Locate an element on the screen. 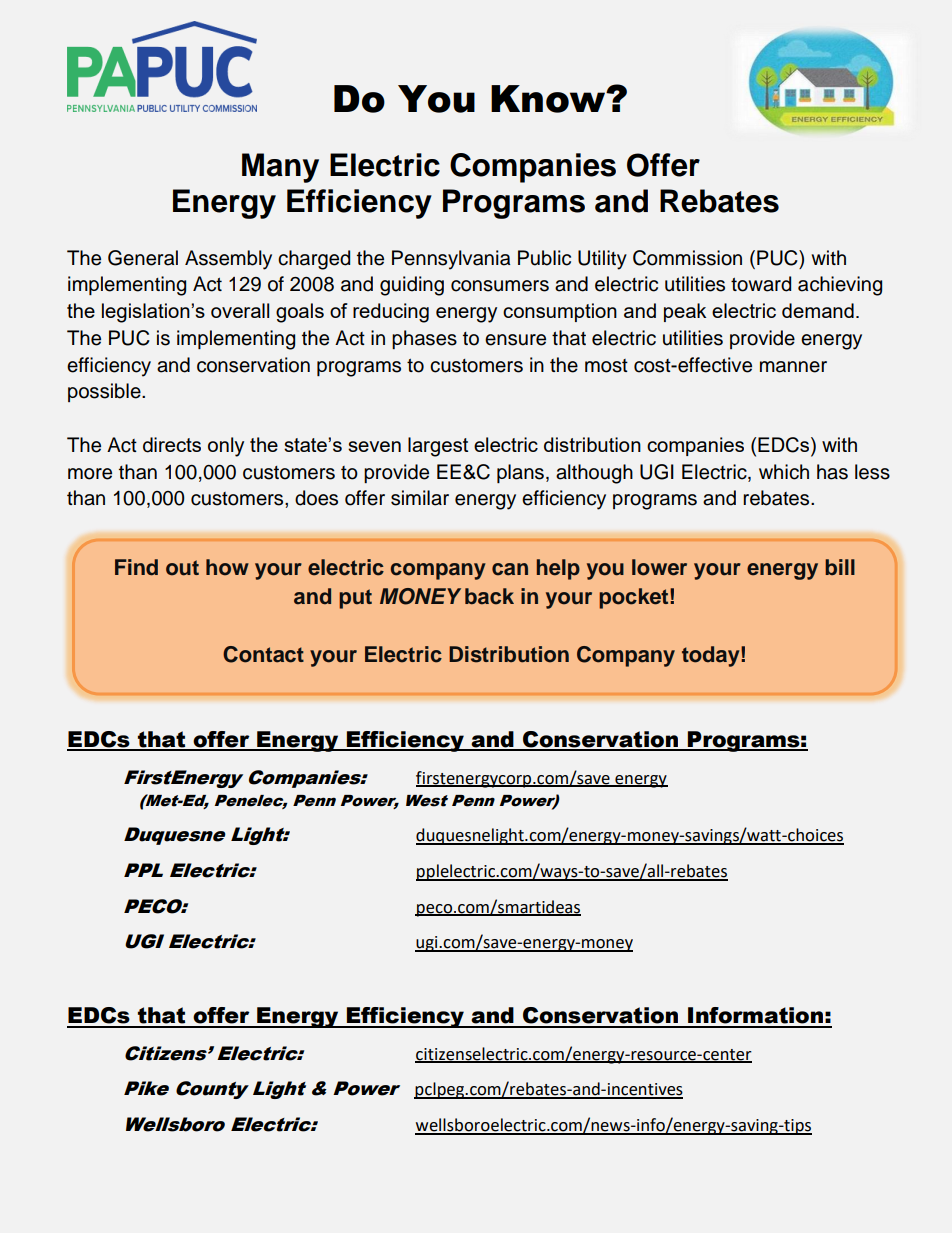 This screenshot has width=952, height=1233. Many is located at coordinates (280, 168).
